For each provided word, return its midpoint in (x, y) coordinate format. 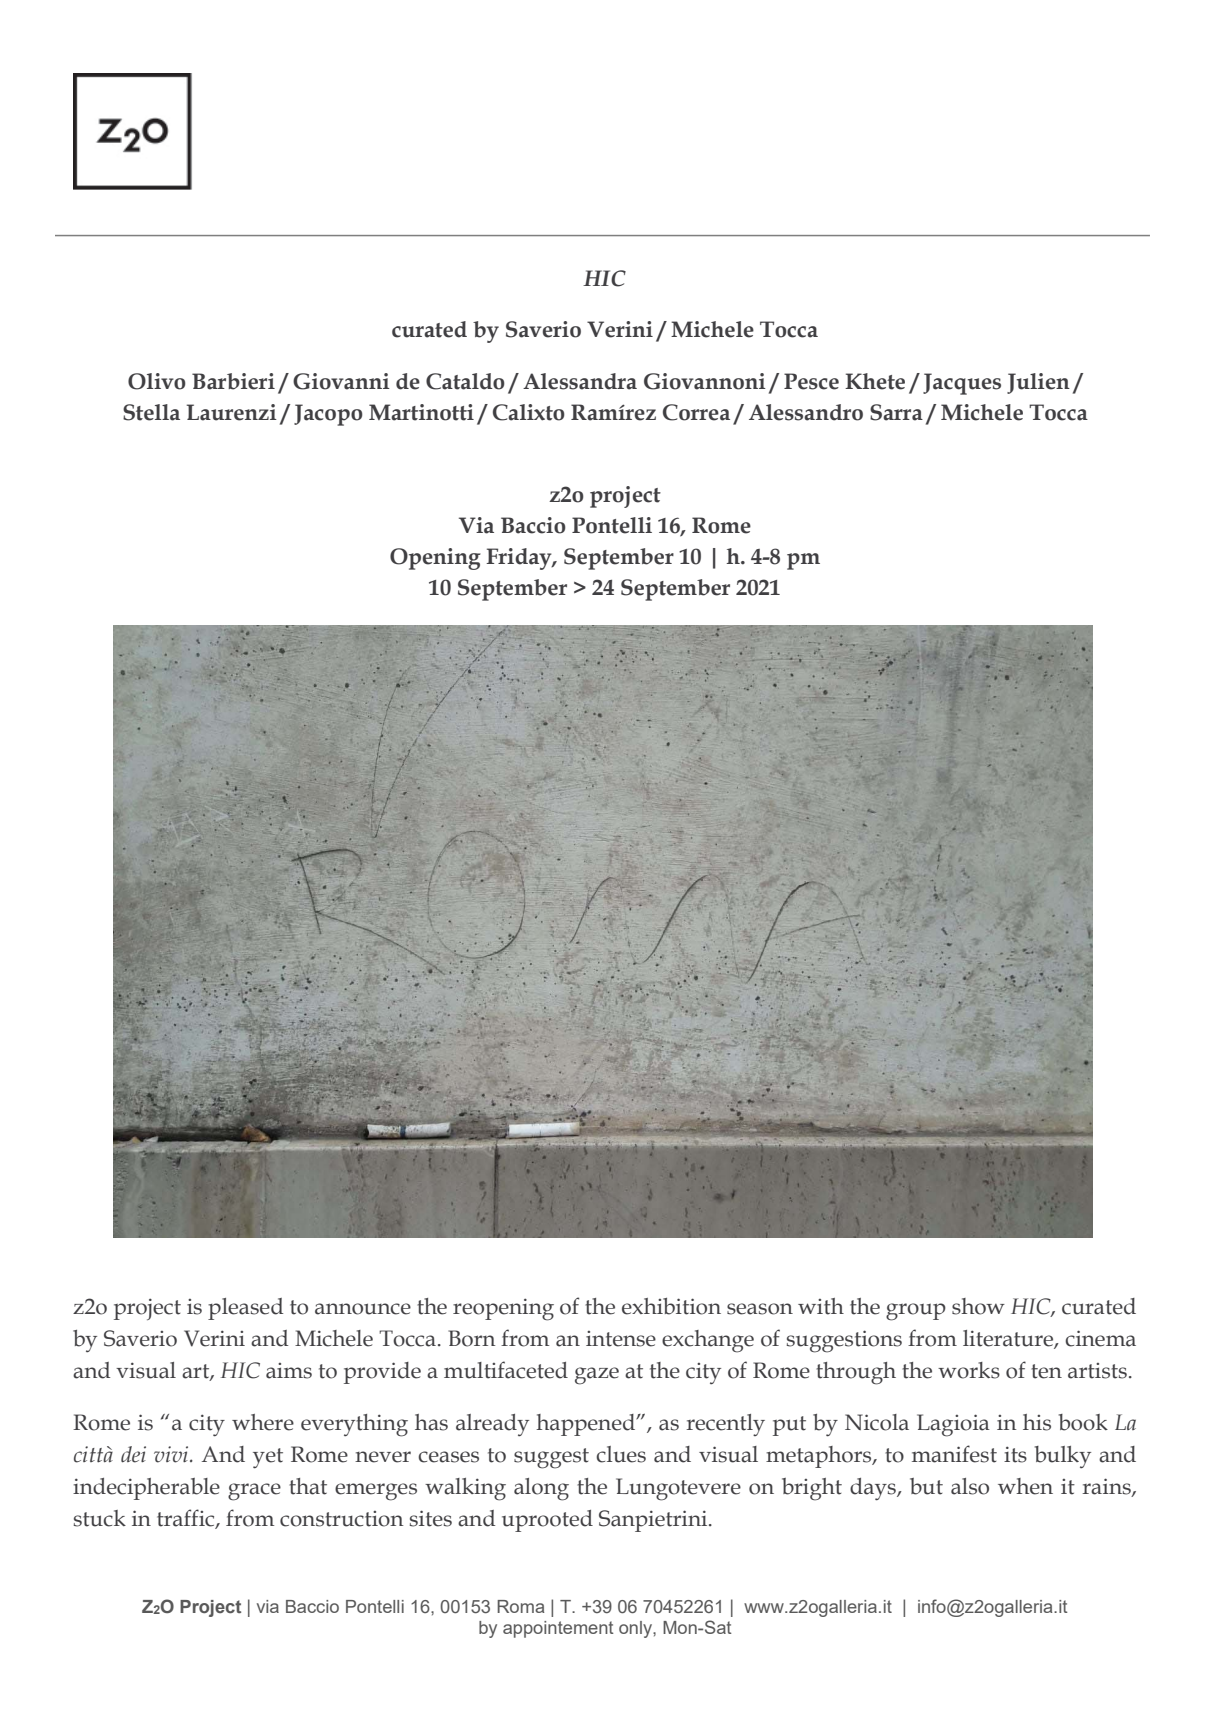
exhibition (671, 1306)
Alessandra (580, 381)
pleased (245, 1309)
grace (254, 1492)
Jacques (962, 384)
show (978, 1306)
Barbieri (233, 381)
